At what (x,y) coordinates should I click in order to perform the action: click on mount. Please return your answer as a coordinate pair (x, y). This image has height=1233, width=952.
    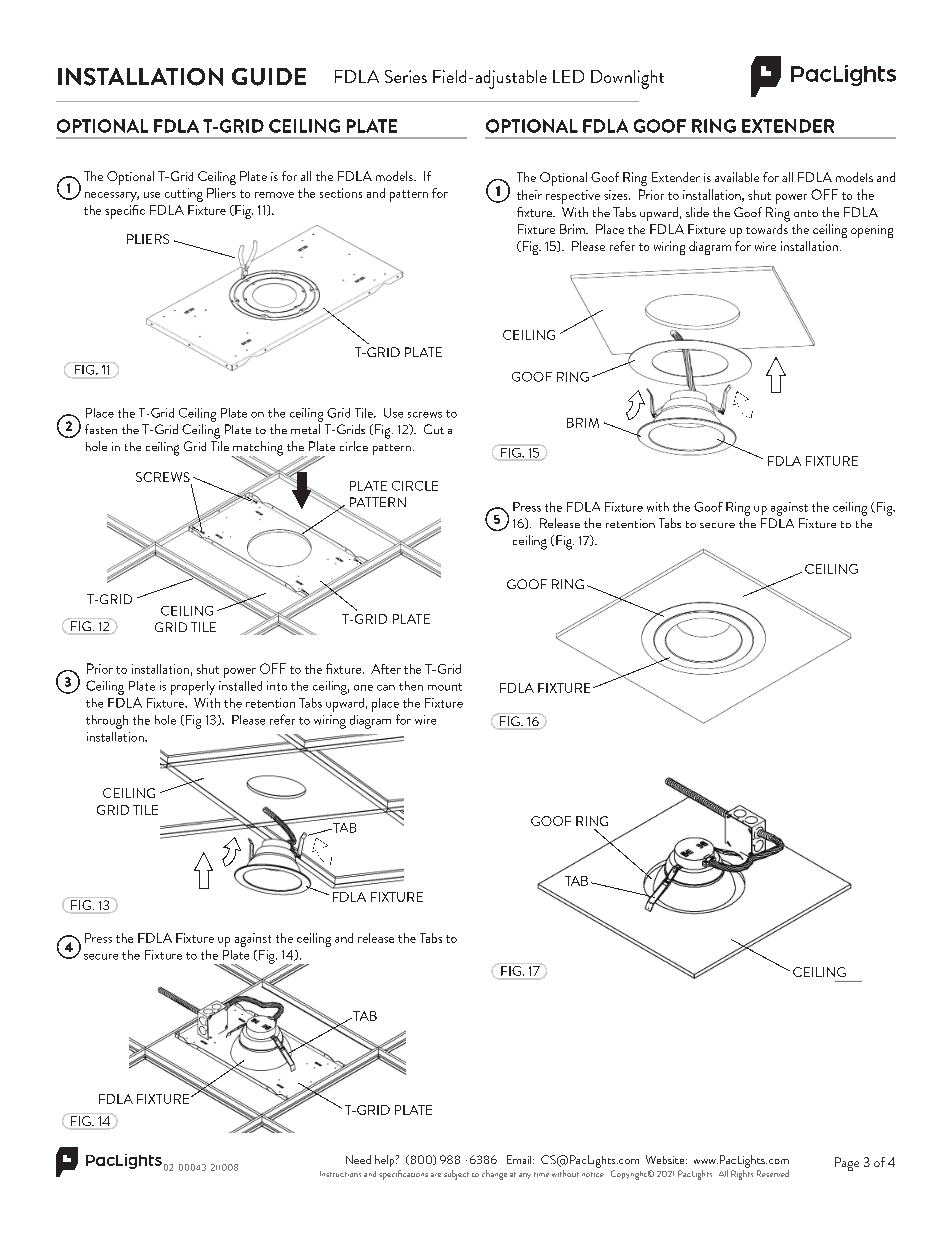
    Looking at the image, I should click on (445, 687).
